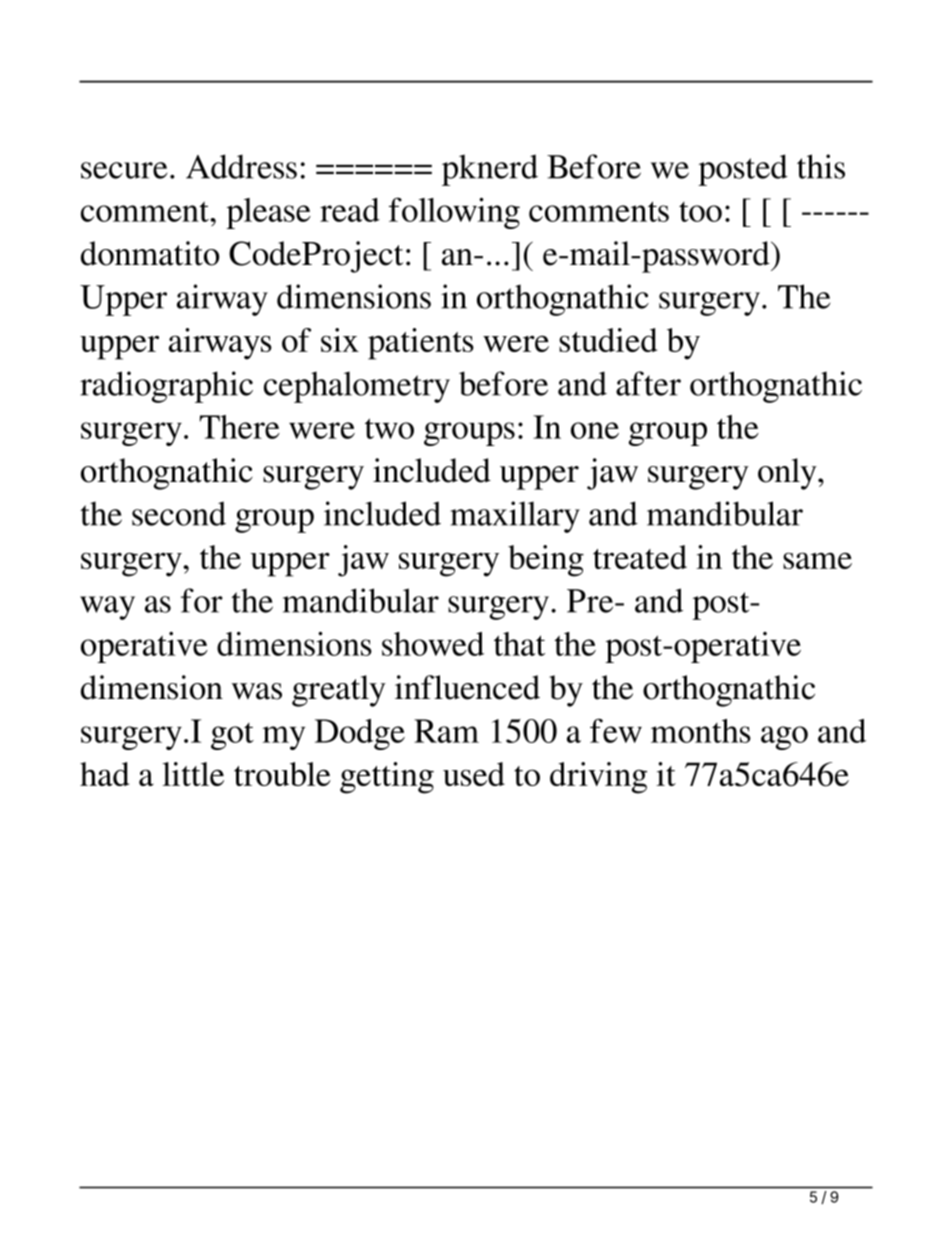 This screenshot has width=952, height=1241. I want to click on following, so click(454, 213).
